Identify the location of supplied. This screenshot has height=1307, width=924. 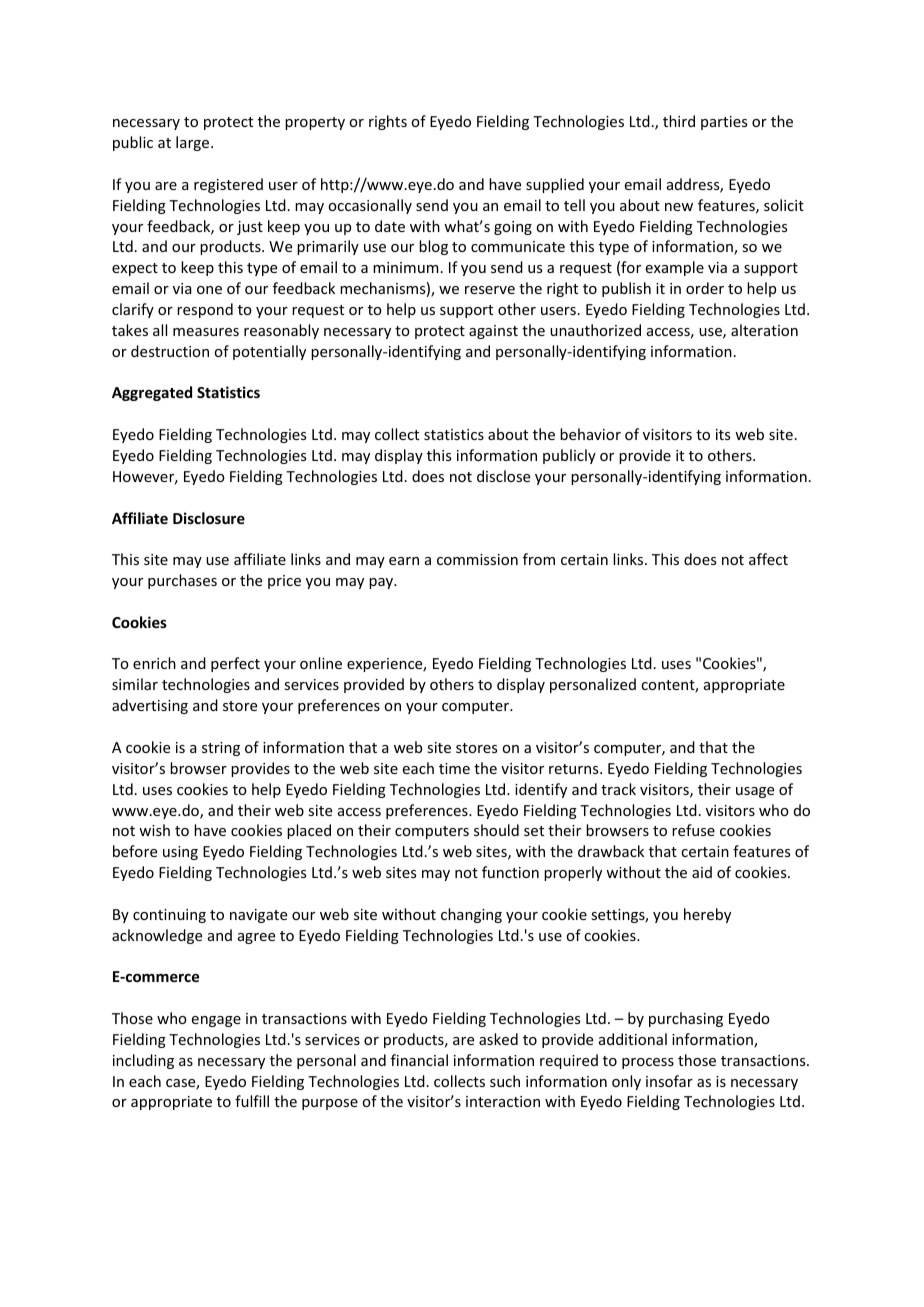
(555, 185).
